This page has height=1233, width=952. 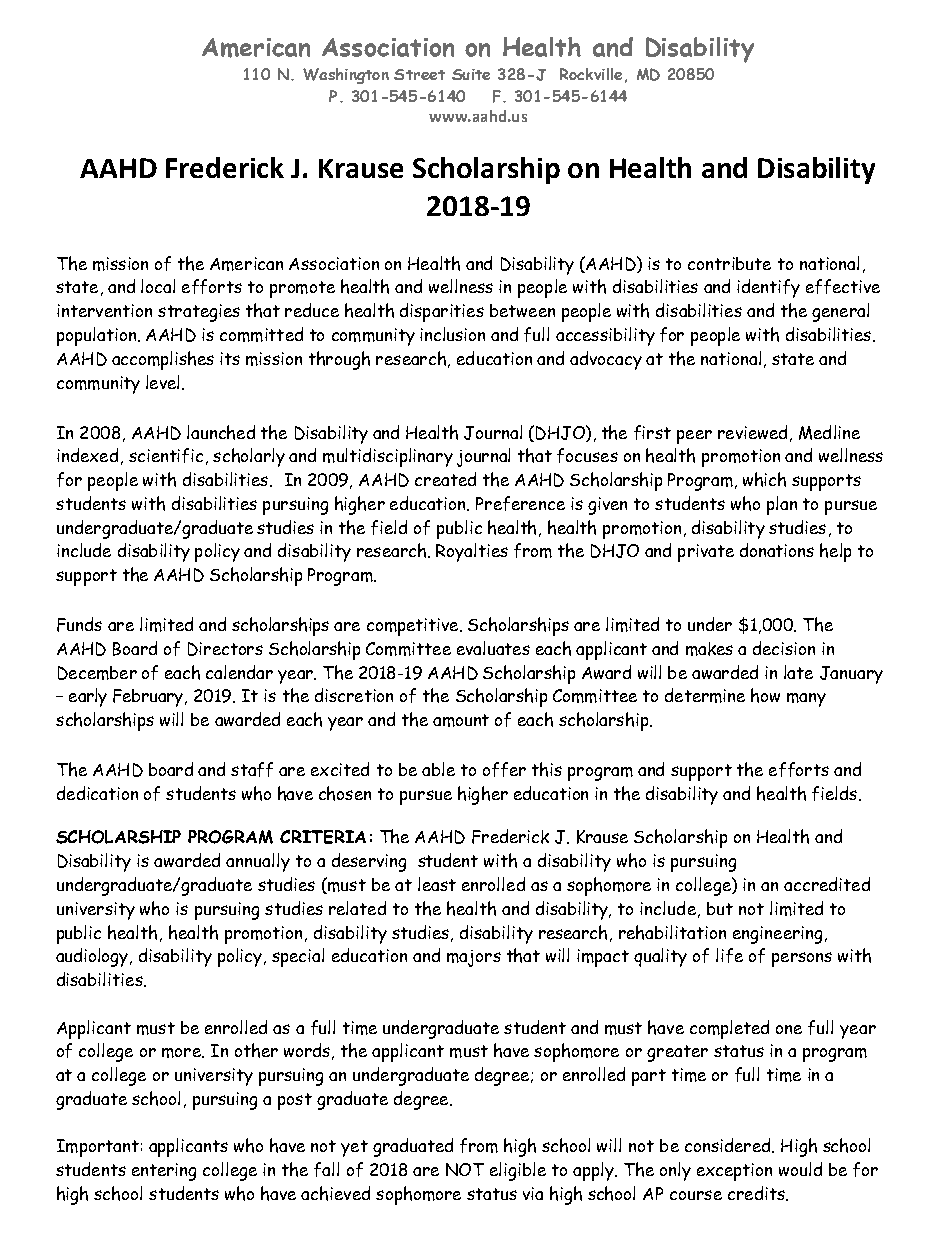 What do you see at coordinates (784, 648) in the page?
I see `decision` at bounding box center [784, 648].
